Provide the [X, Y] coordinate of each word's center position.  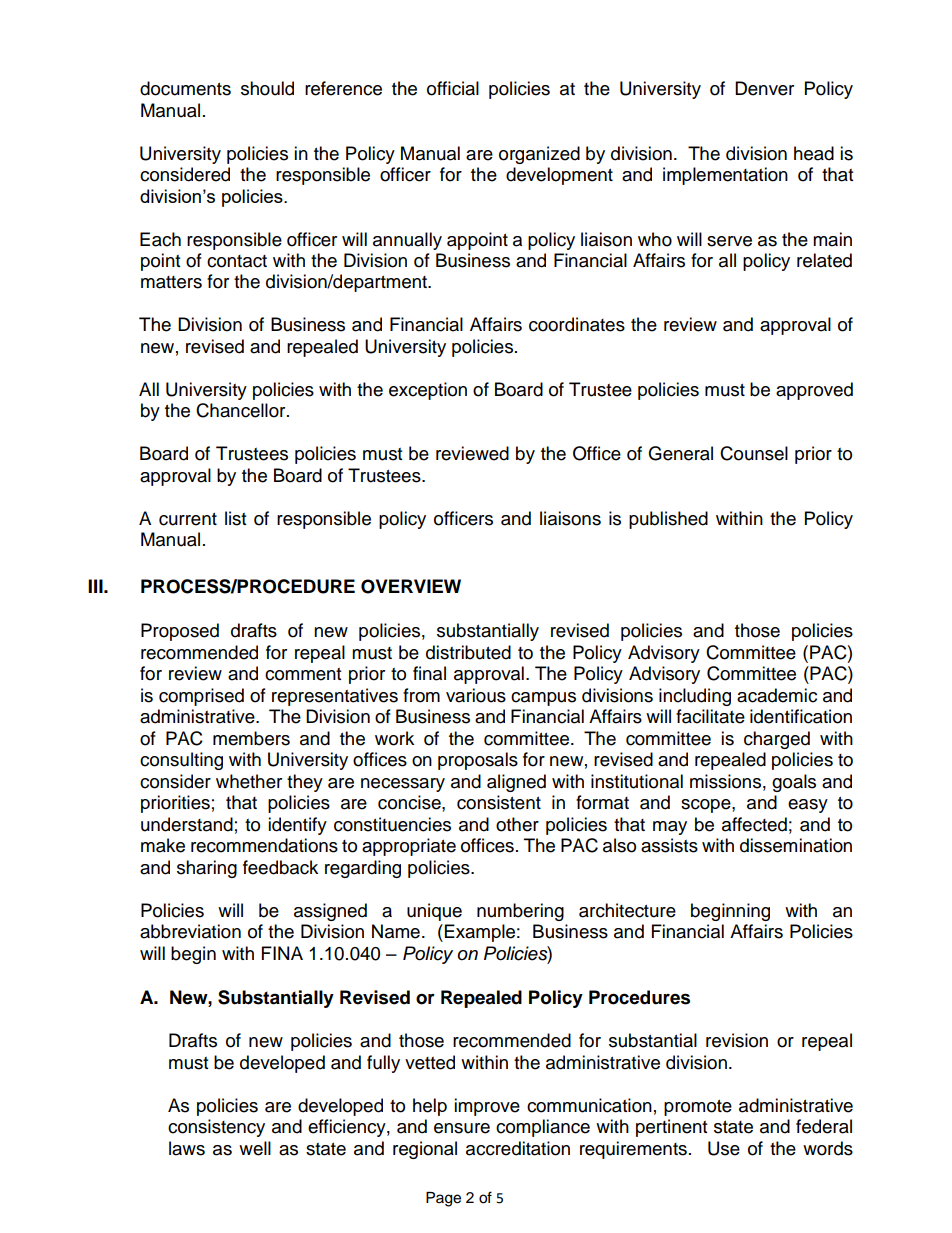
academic [777, 695]
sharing [207, 869]
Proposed [180, 632]
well [255, 1148]
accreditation [518, 1148]
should [267, 88]
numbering [520, 912]
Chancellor [242, 410]
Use [724, 1148]
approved [814, 391]
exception [428, 391]
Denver [764, 88]
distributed [468, 652]
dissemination [796, 845]
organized [539, 155]
